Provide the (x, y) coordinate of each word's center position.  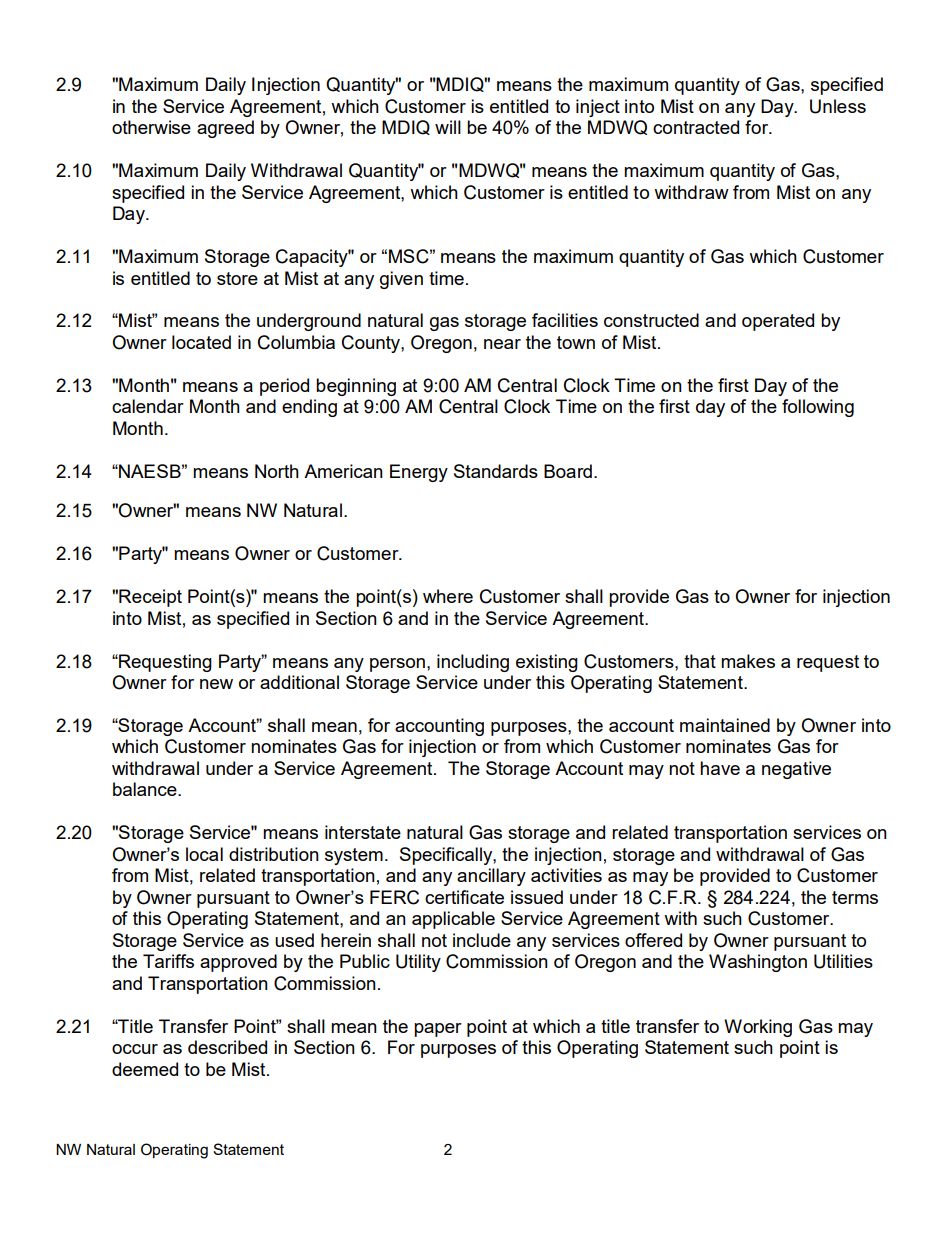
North (277, 471)
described (227, 1047)
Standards (496, 471)
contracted (696, 127)
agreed (225, 129)
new (216, 684)
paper (438, 1030)
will (448, 127)
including (473, 663)
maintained (725, 725)
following (818, 408)
